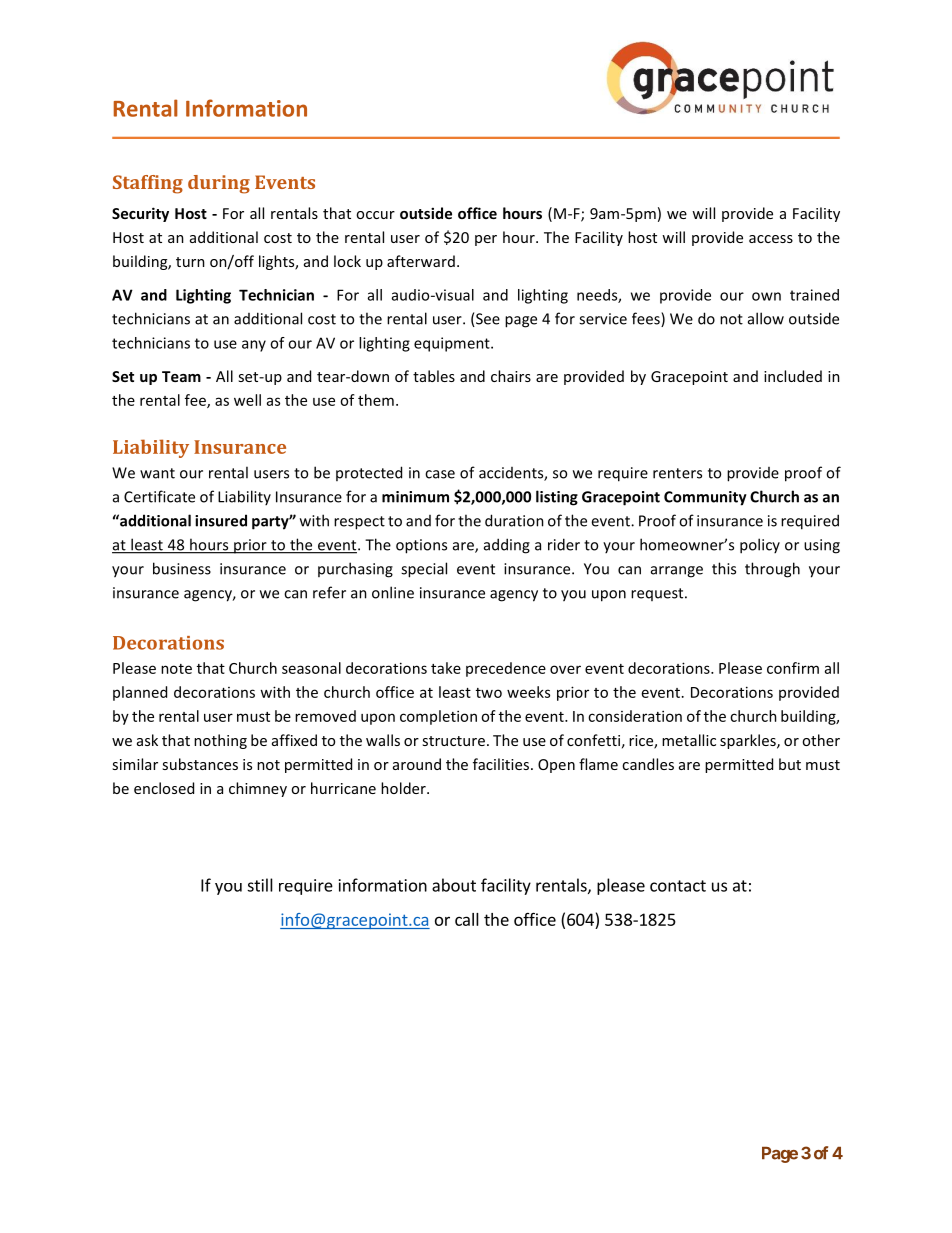  What do you see at coordinates (375, 215) in the screenshot?
I see `occur` at bounding box center [375, 215].
